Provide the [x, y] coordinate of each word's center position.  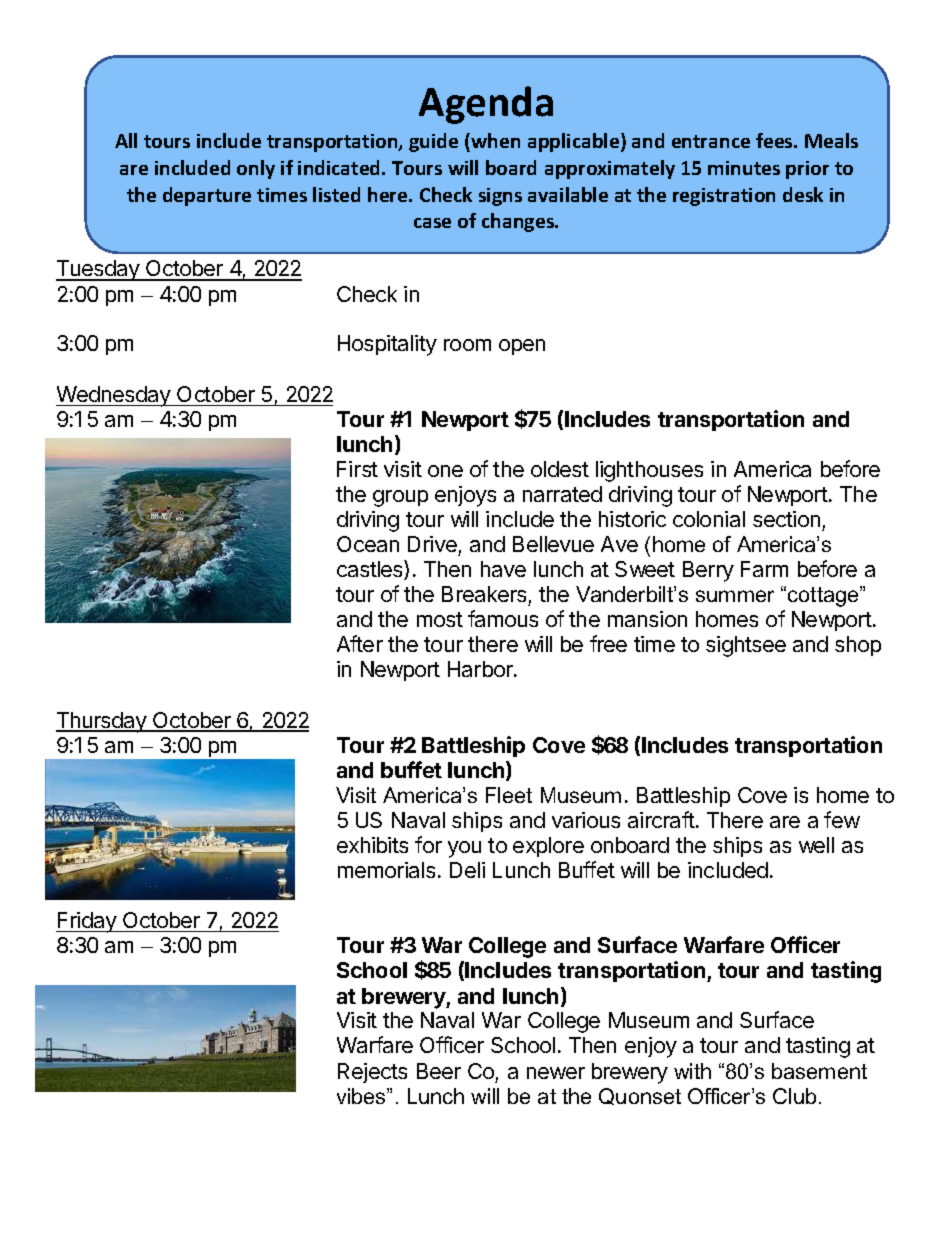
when [494, 140]
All [126, 140]
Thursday [102, 722]
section [786, 519]
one [445, 471]
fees [775, 140]
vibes [362, 1096]
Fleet [509, 795]
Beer [439, 1071]
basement [819, 1071]
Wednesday [114, 396]
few [842, 819]
